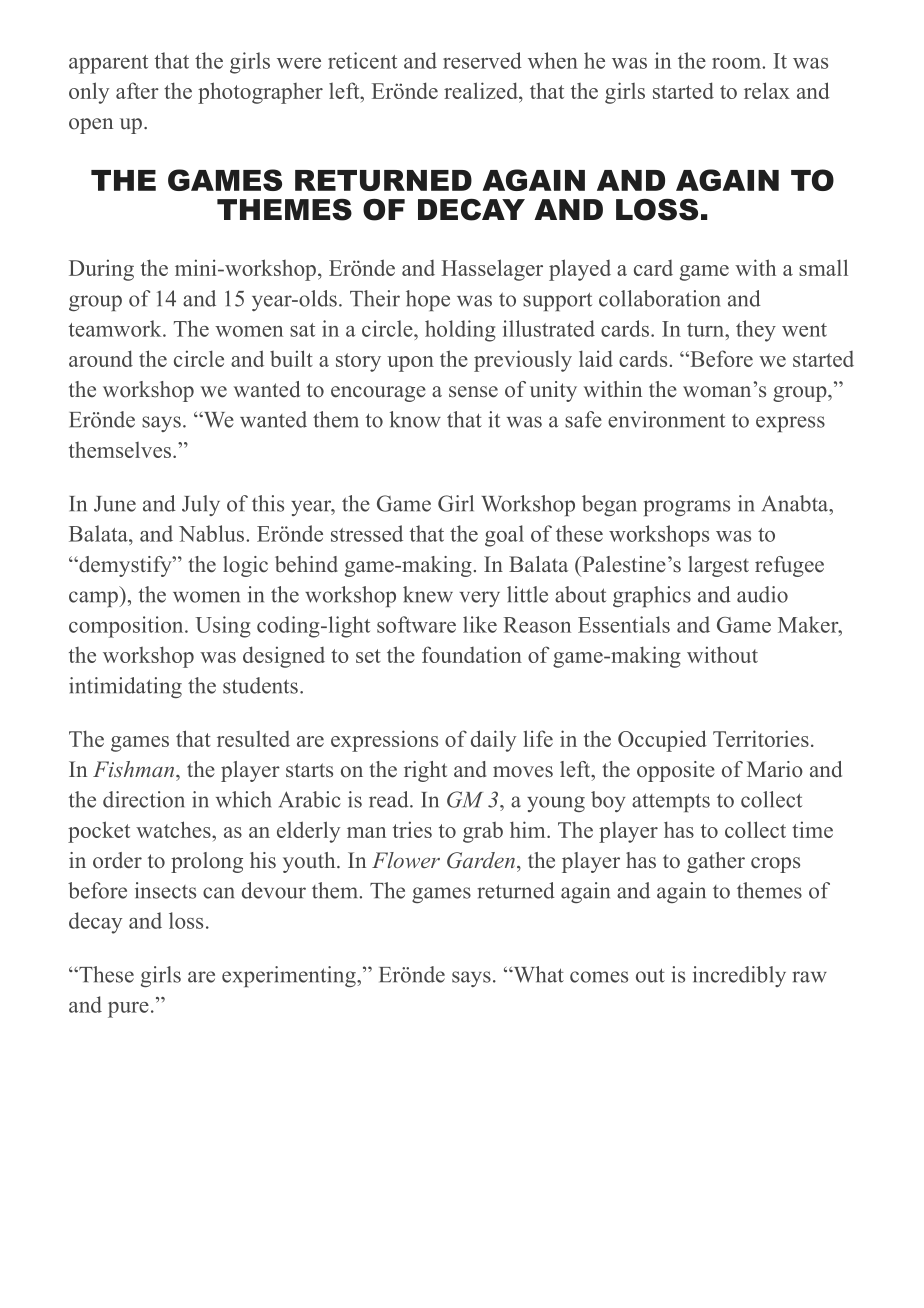 This document has width=924, height=1308. I want to click on relax, so click(767, 90).
